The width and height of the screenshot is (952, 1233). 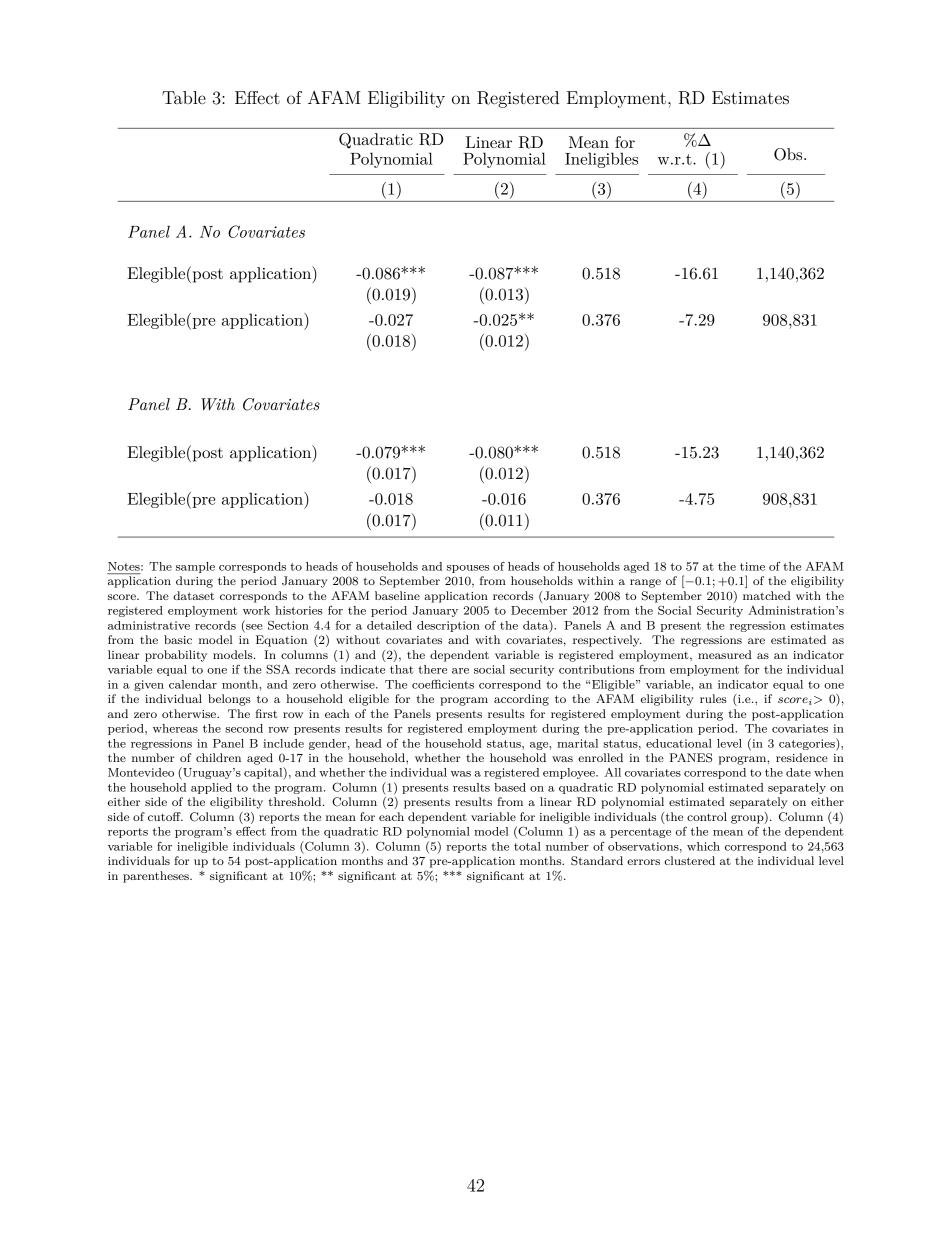 I want to click on Table, so click(x=184, y=97).
